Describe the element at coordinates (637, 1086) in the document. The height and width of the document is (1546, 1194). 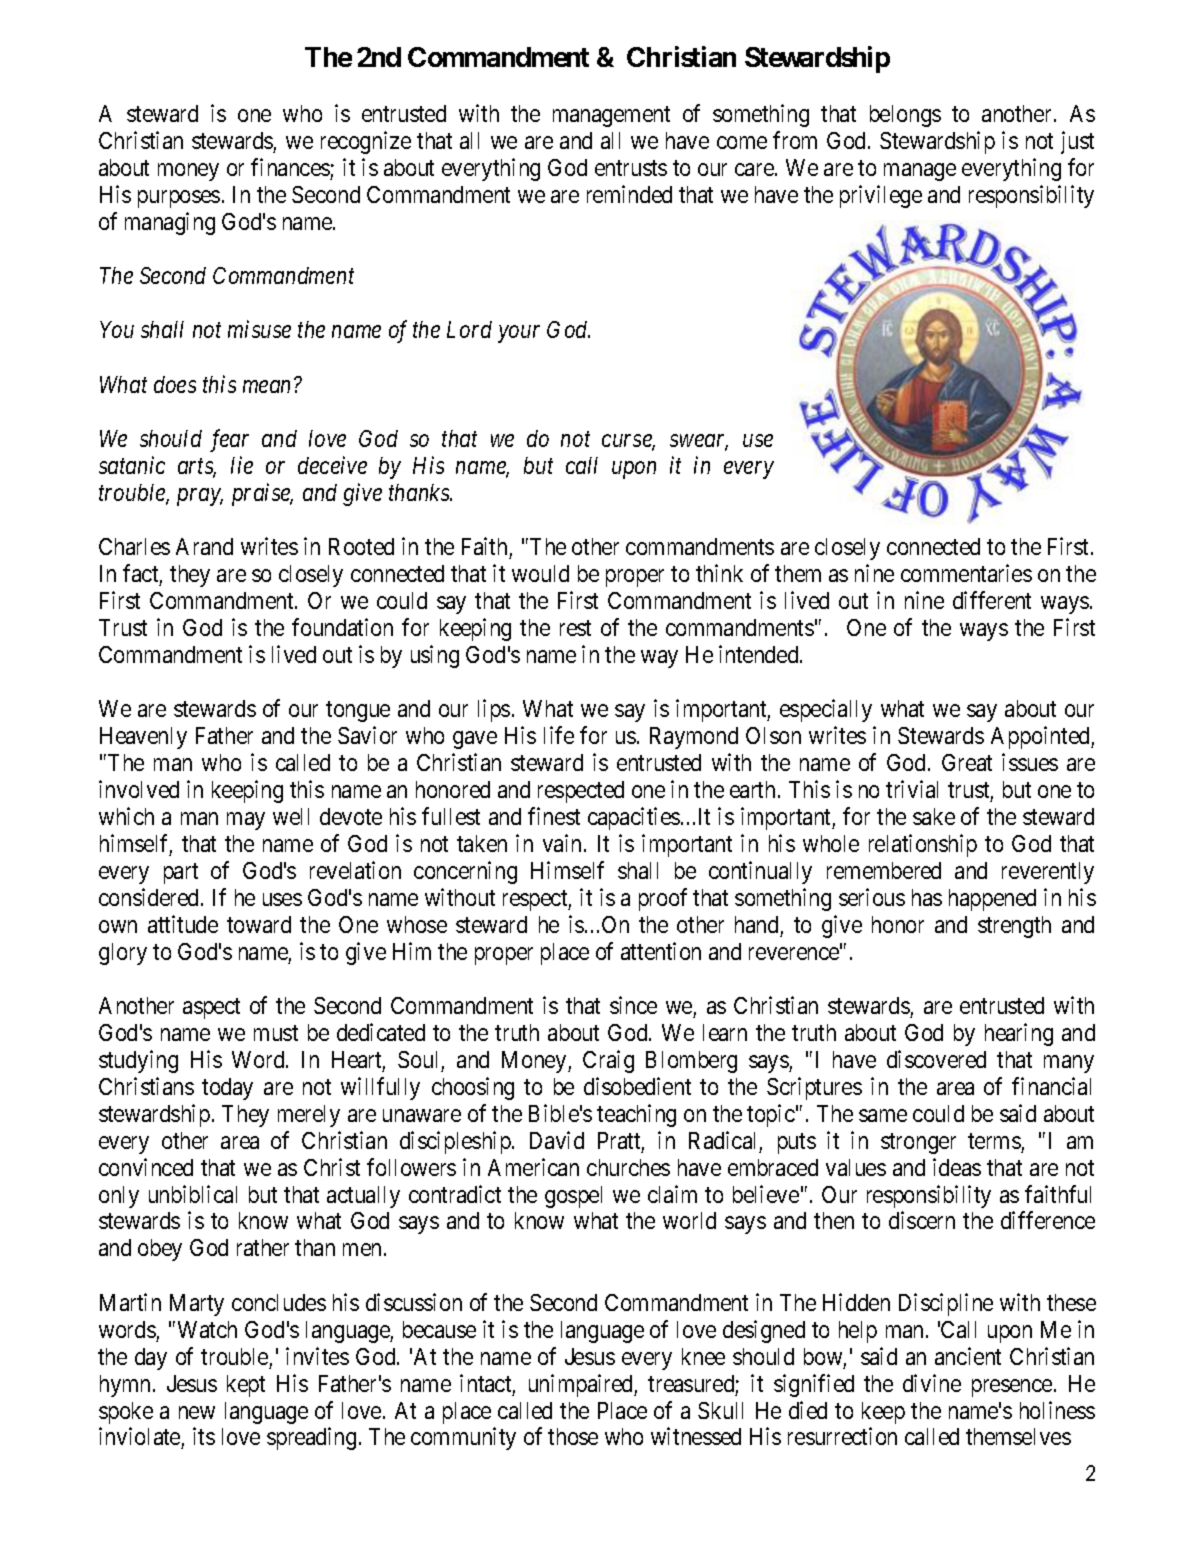
I see `disobedient` at that location.
